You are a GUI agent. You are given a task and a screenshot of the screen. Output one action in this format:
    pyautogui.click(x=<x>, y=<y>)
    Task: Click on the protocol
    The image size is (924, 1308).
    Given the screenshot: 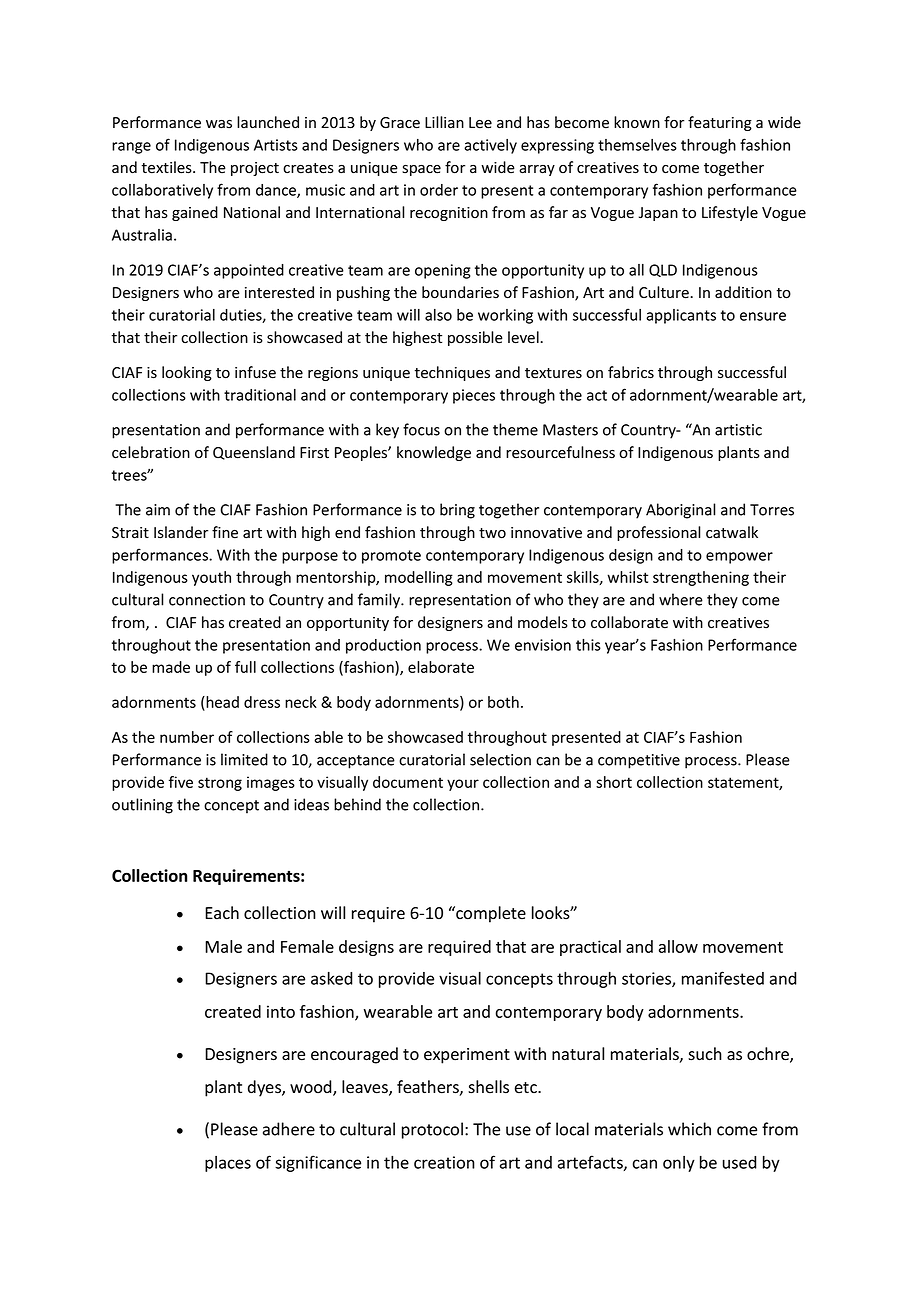 What is the action you would take?
    pyautogui.click(x=432, y=1130)
